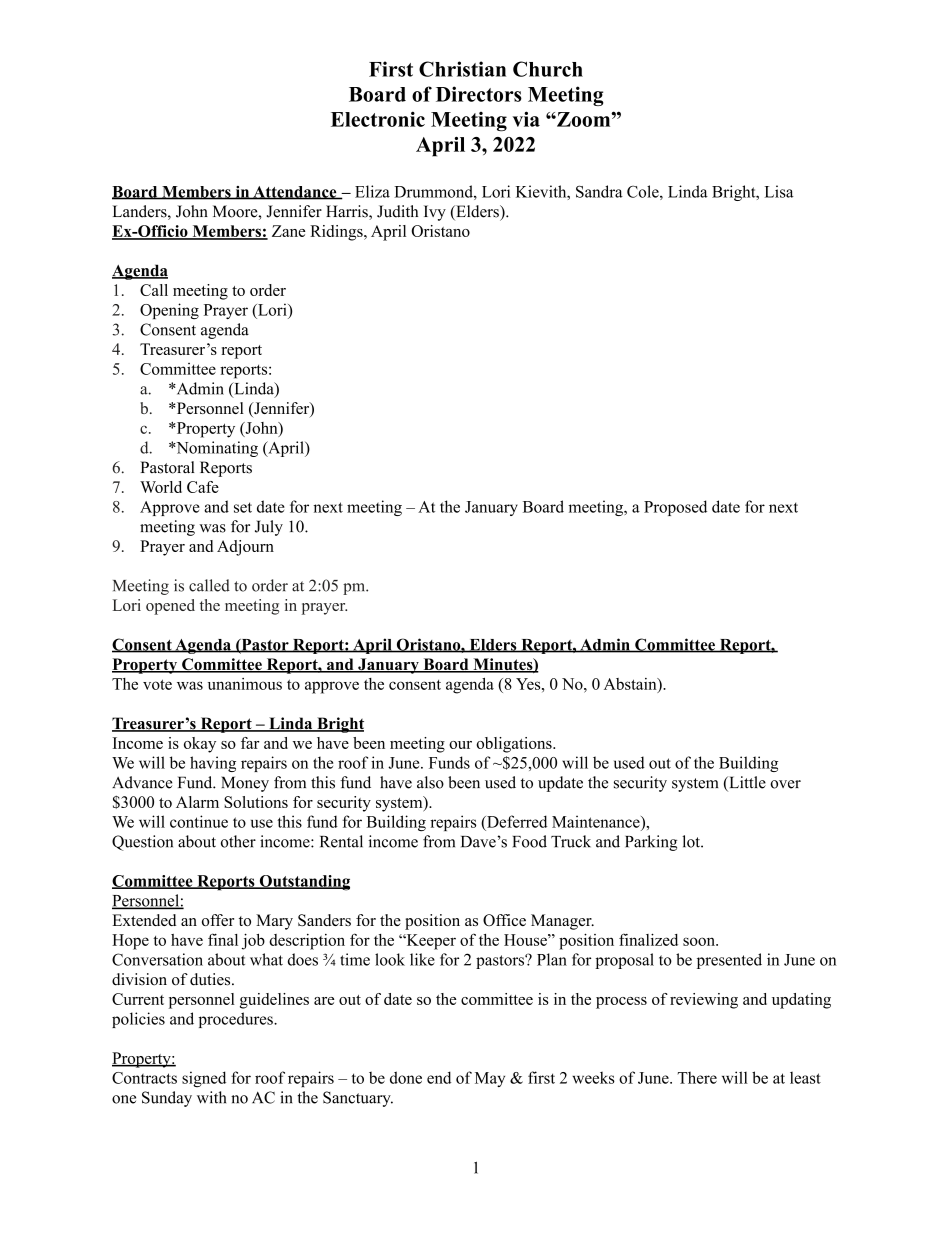  Describe the element at coordinates (204, 1079) in the screenshot. I see `signed` at that location.
